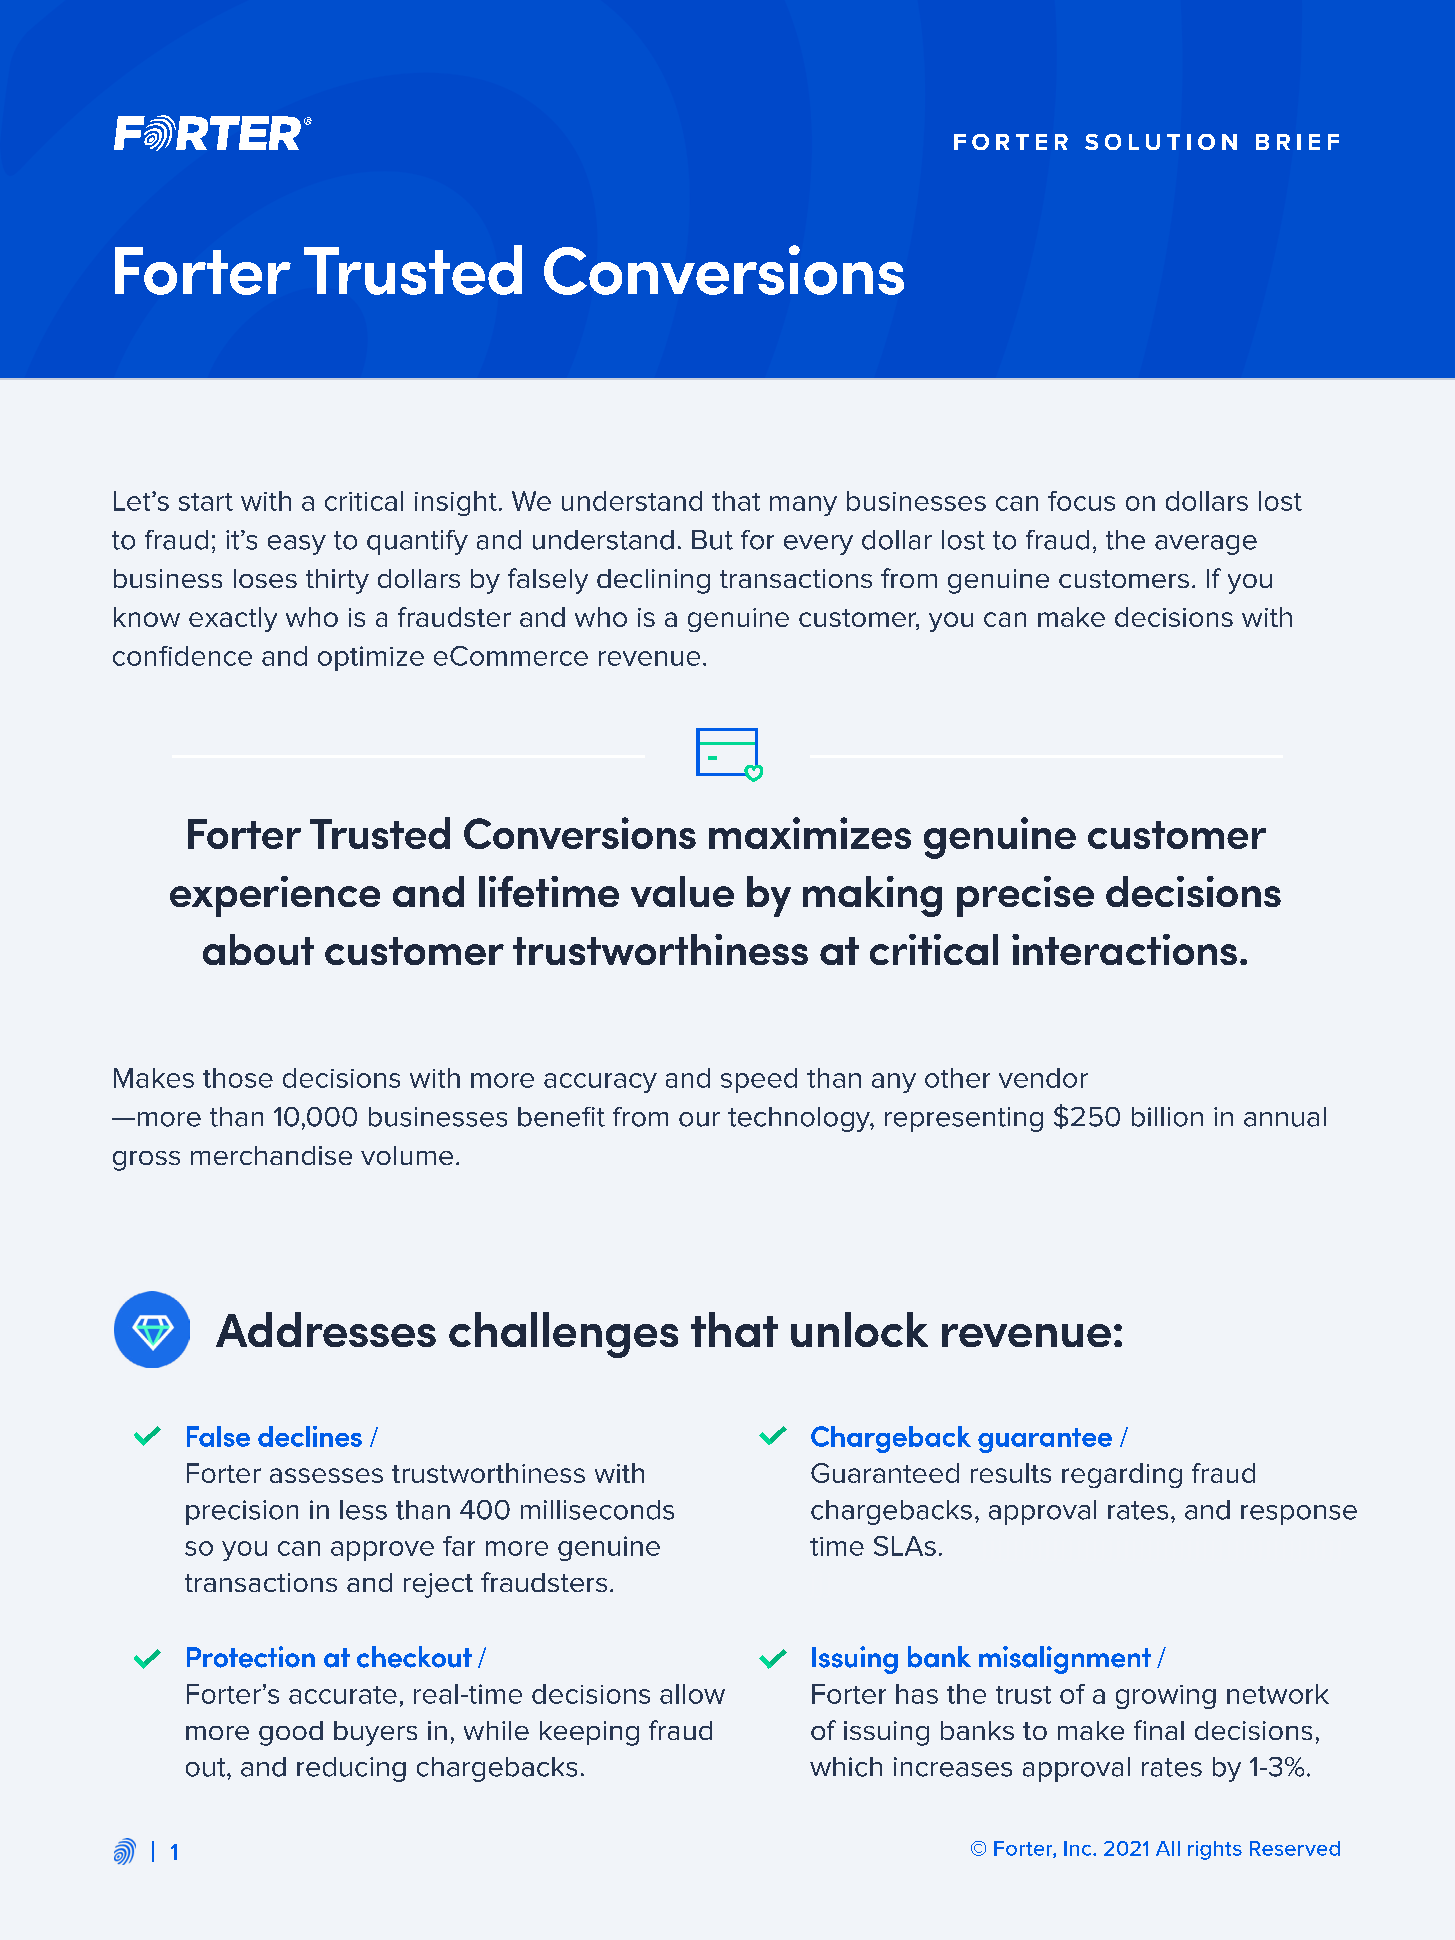 The width and height of the screenshot is (1455, 1940). I want to click on maximizes, so click(810, 833).
